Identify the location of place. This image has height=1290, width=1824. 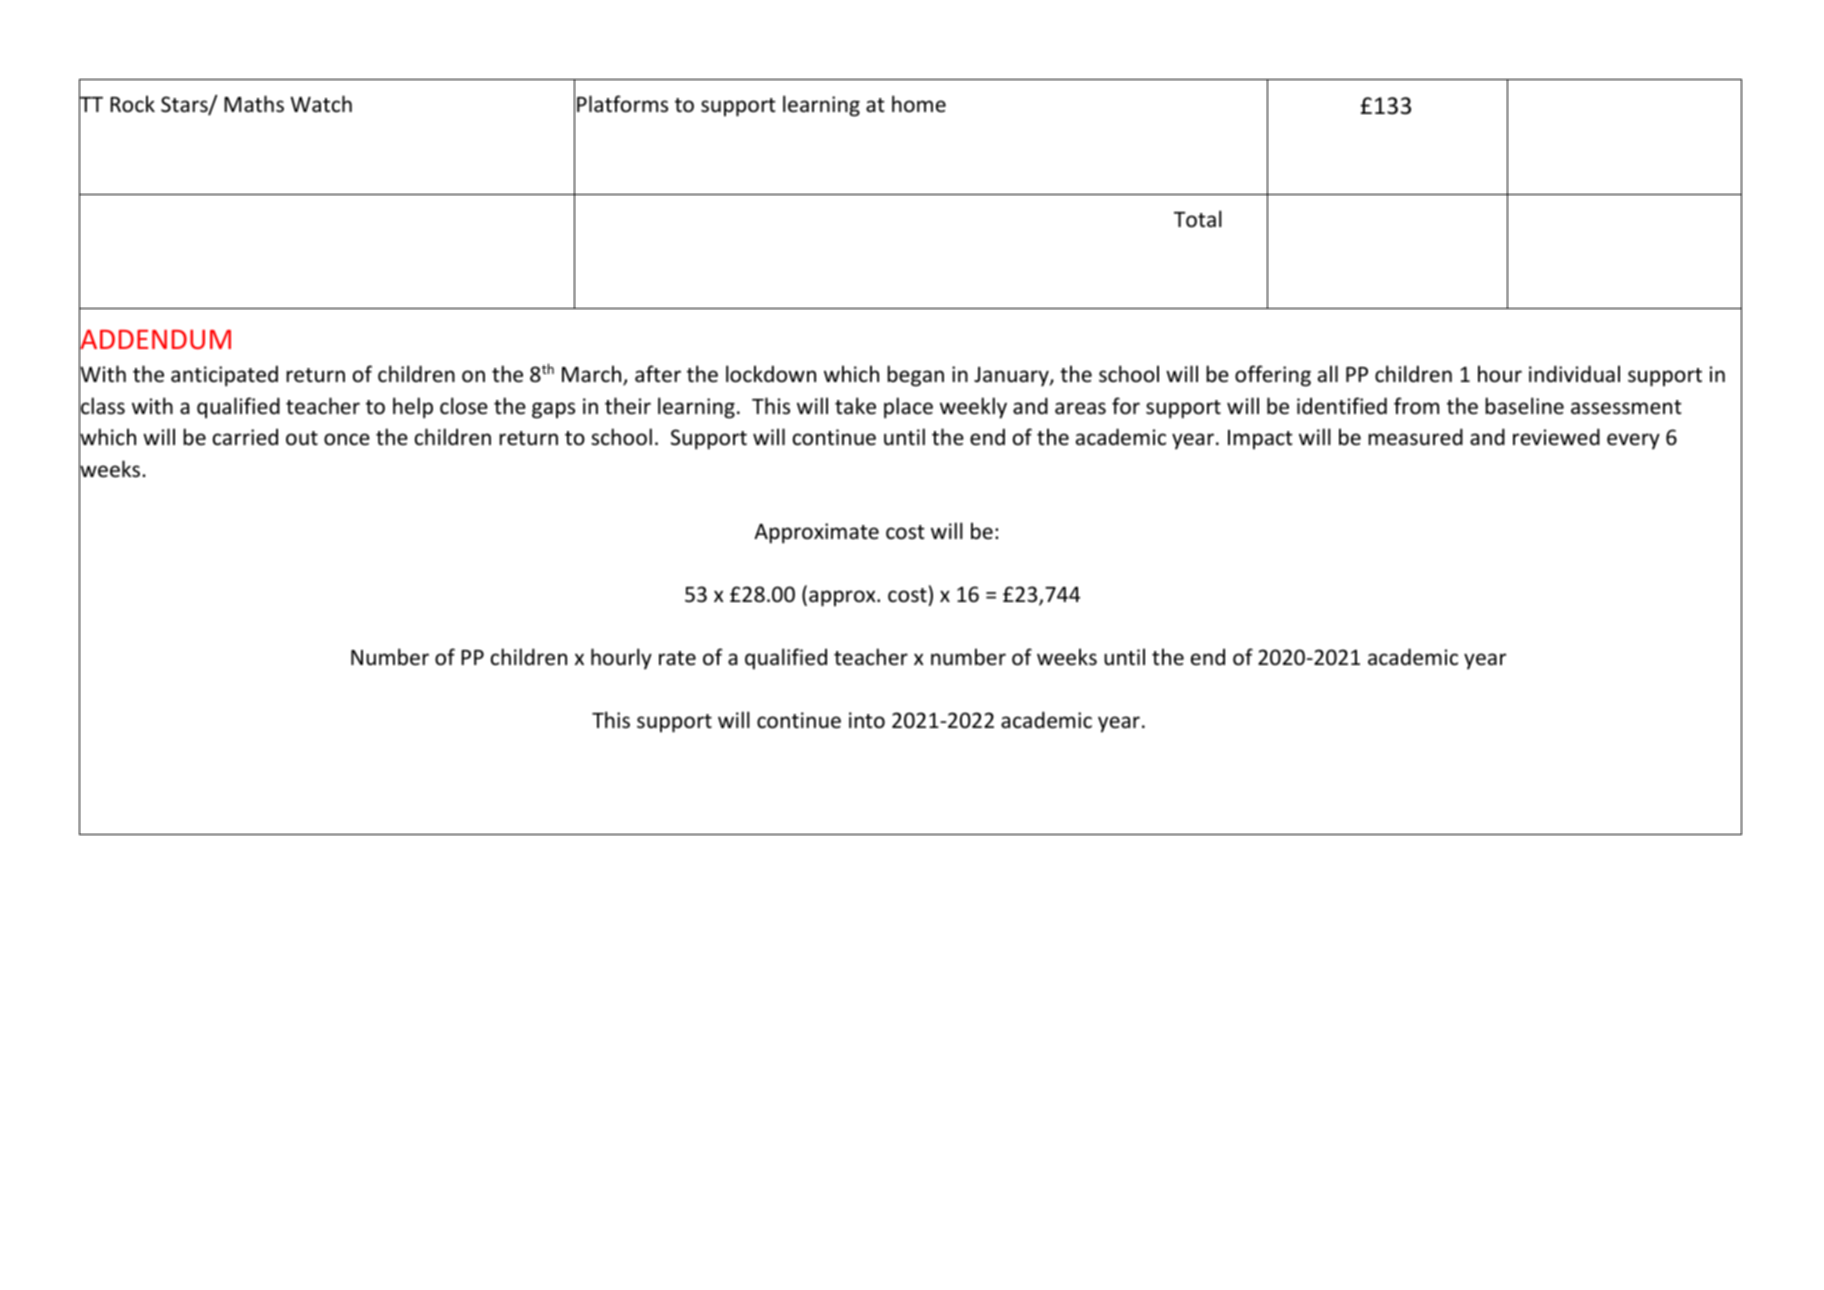
(908, 408).
